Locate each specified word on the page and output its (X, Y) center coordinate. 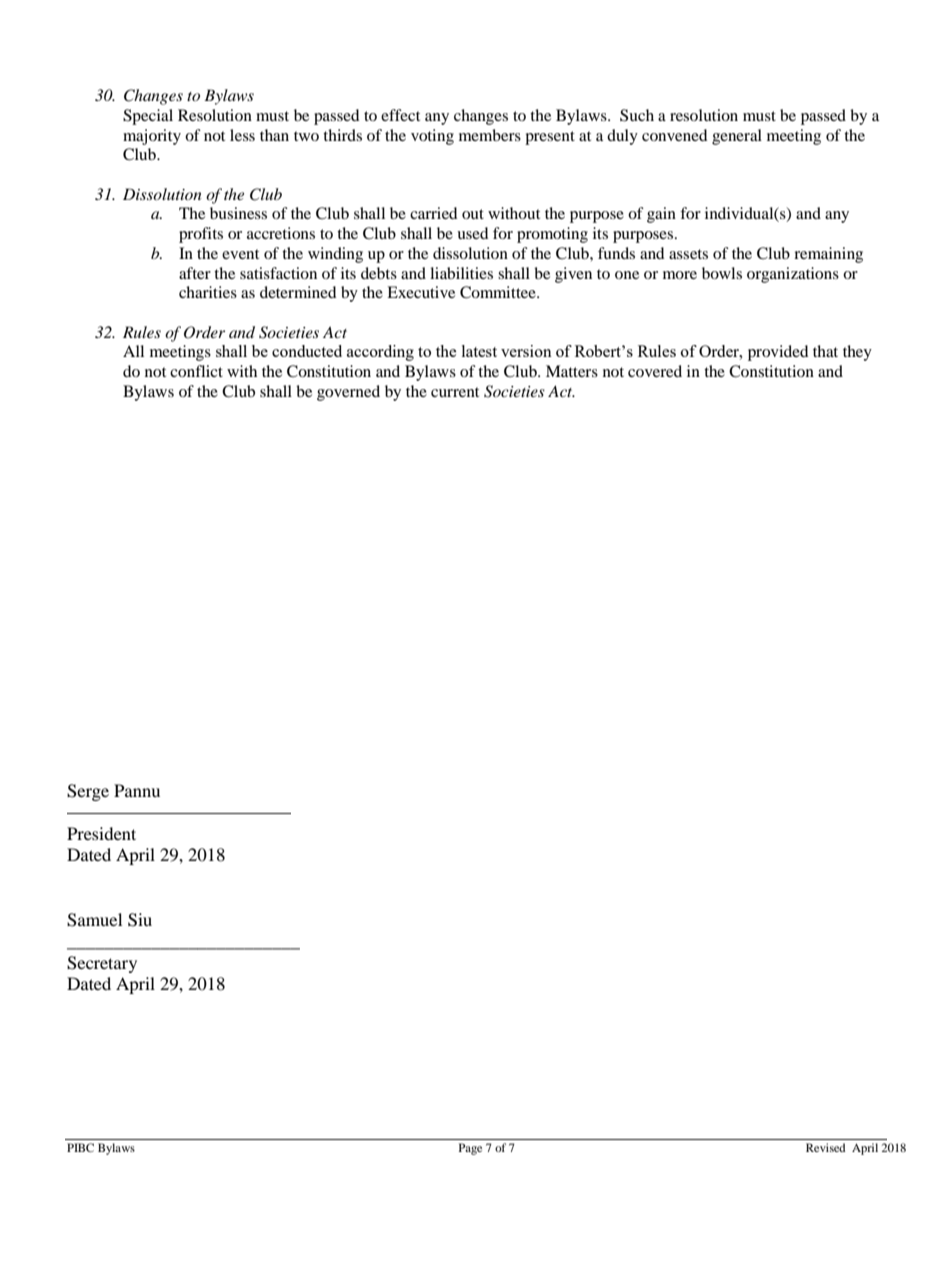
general (737, 137)
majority (152, 137)
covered (655, 371)
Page (470, 1149)
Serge (88, 792)
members (490, 135)
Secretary (102, 964)
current (455, 392)
